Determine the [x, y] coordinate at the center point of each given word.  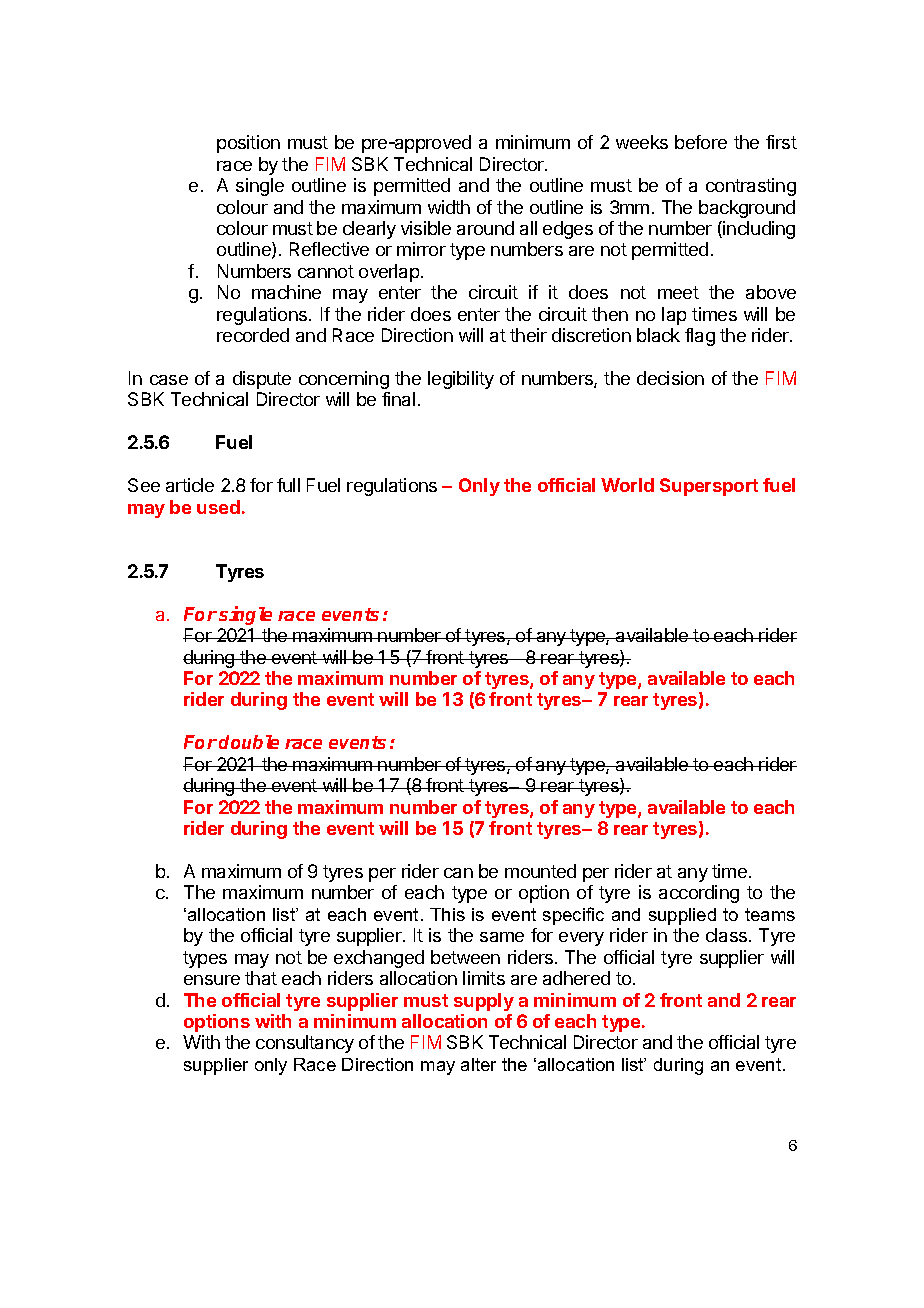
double [249, 742]
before [701, 142]
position [248, 144]
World [627, 485]
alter [478, 1064]
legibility [461, 380]
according [699, 894]
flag [700, 337]
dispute [262, 380]
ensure [212, 980]
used [218, 507]
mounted [540, 871]
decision [670, 378]
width [449, 207]
